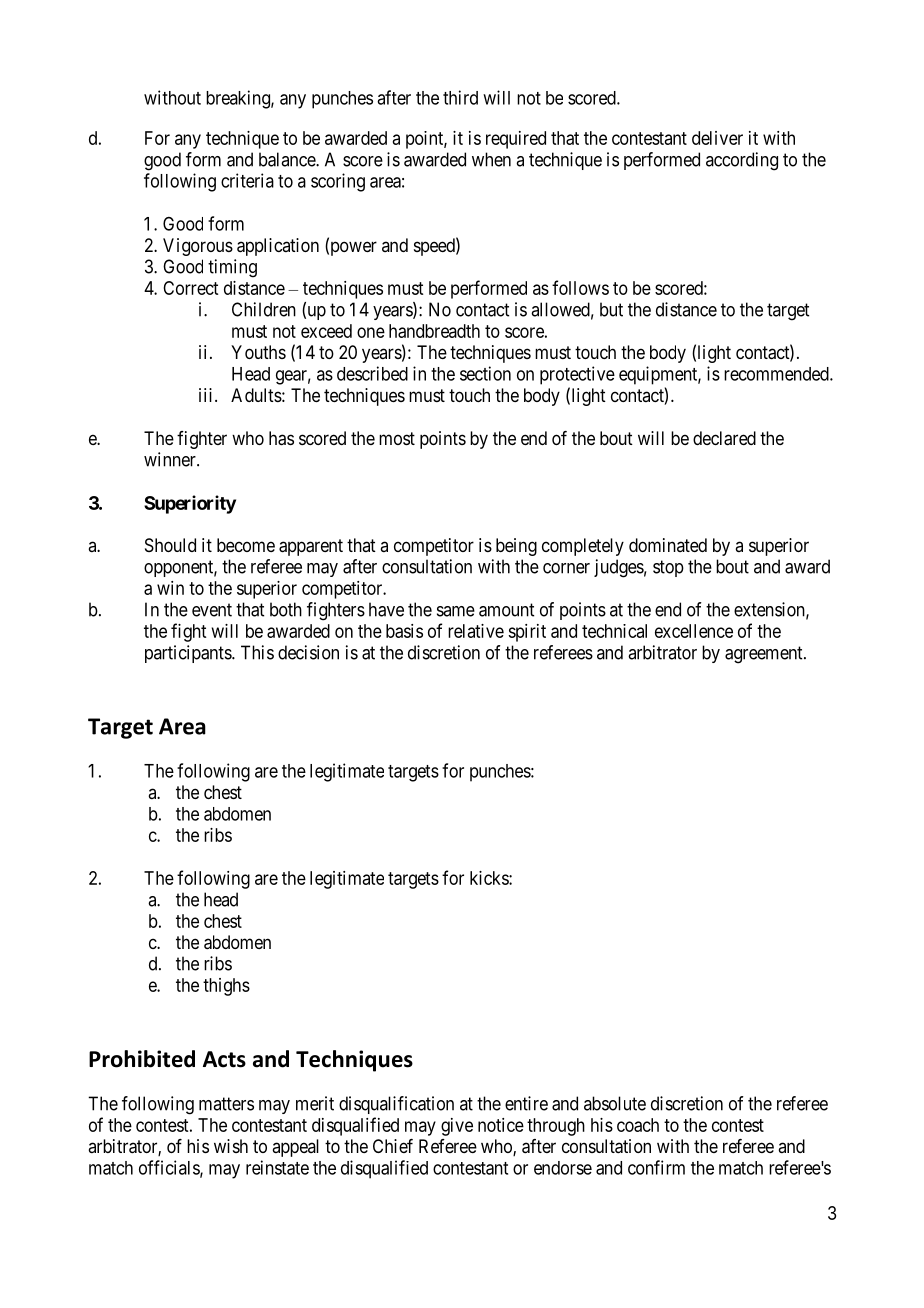  I want to click on declared, so click(724, 438).
